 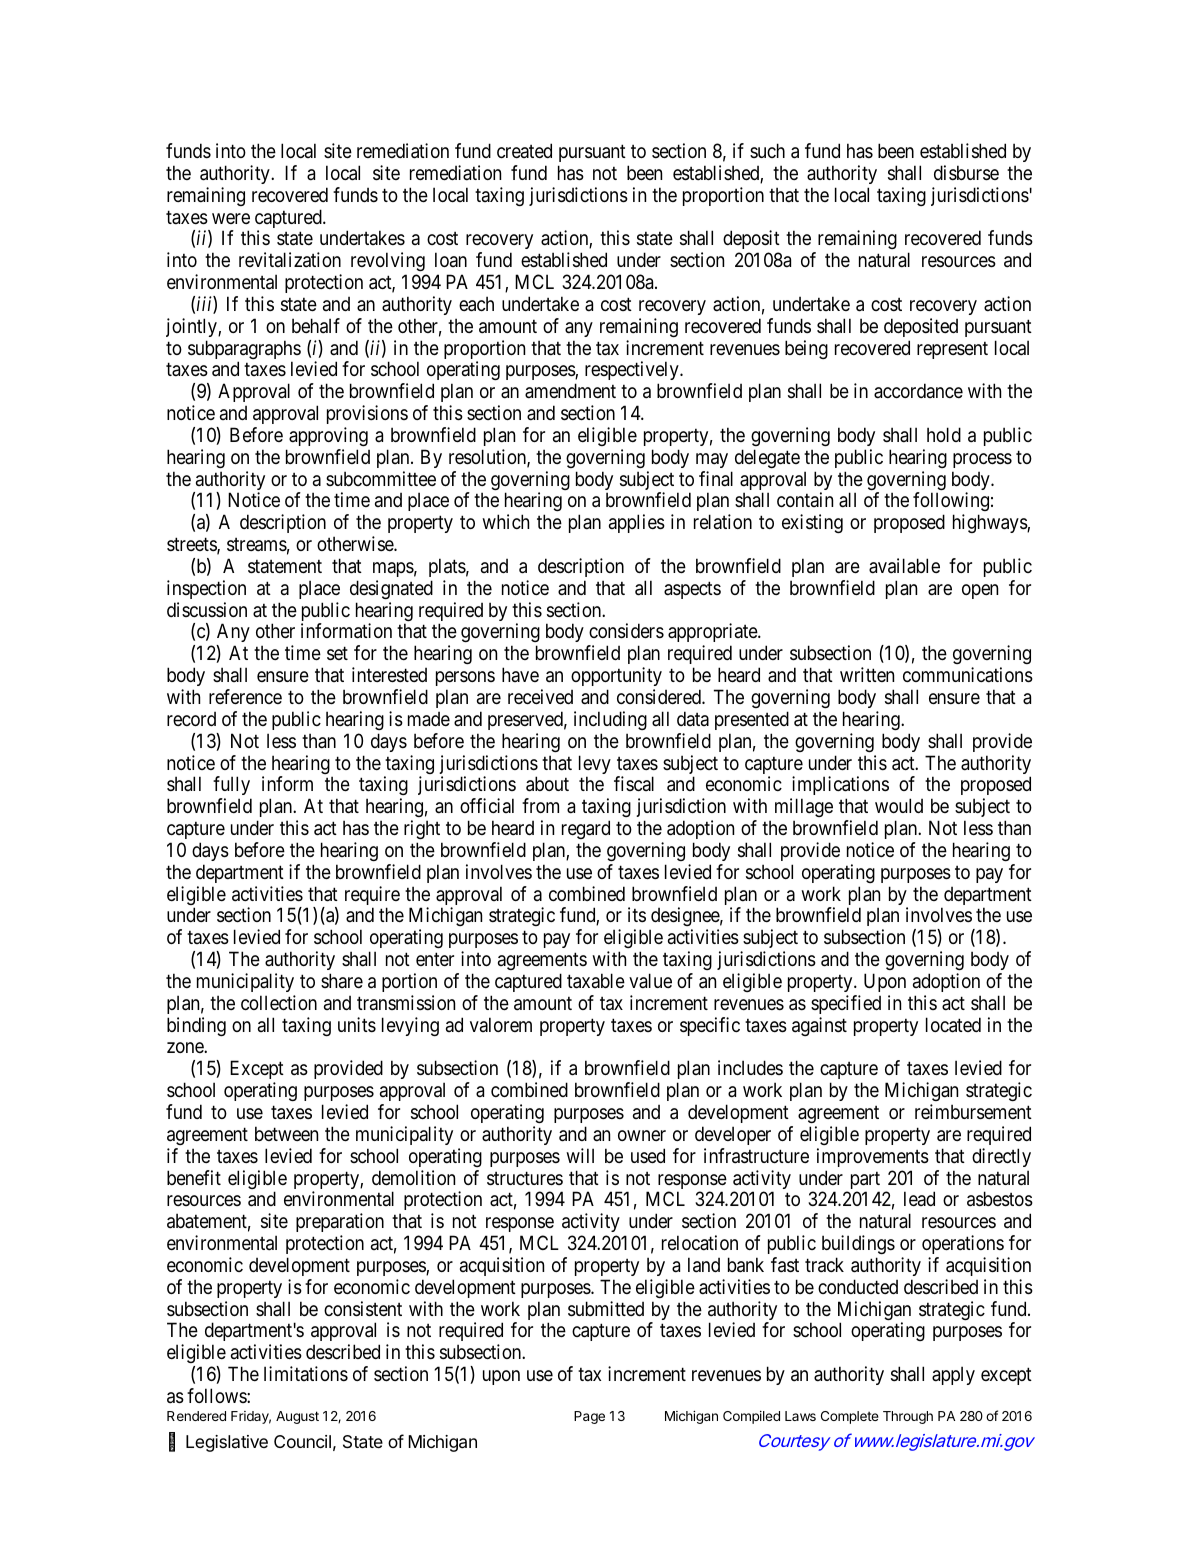 What do you see at coordinates (524, 150) in the document?
I see `created` at bounding box center [524, 150].
